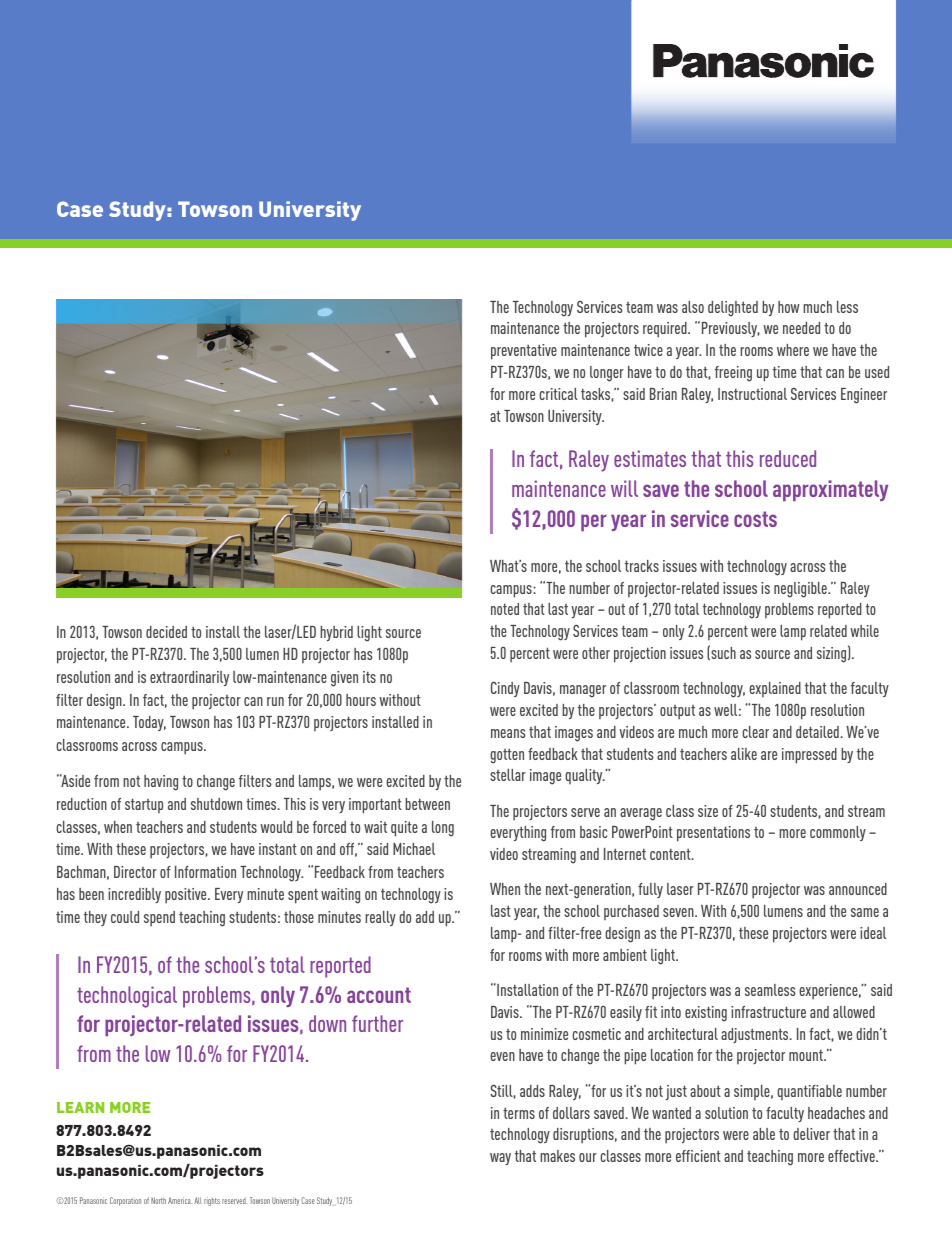 Image resolution: width=952 pixels, height=1233 pixels. What do you see at coordinates (505, 689) in the page?
I see `Cindy` at bounding box center [505, 689].
